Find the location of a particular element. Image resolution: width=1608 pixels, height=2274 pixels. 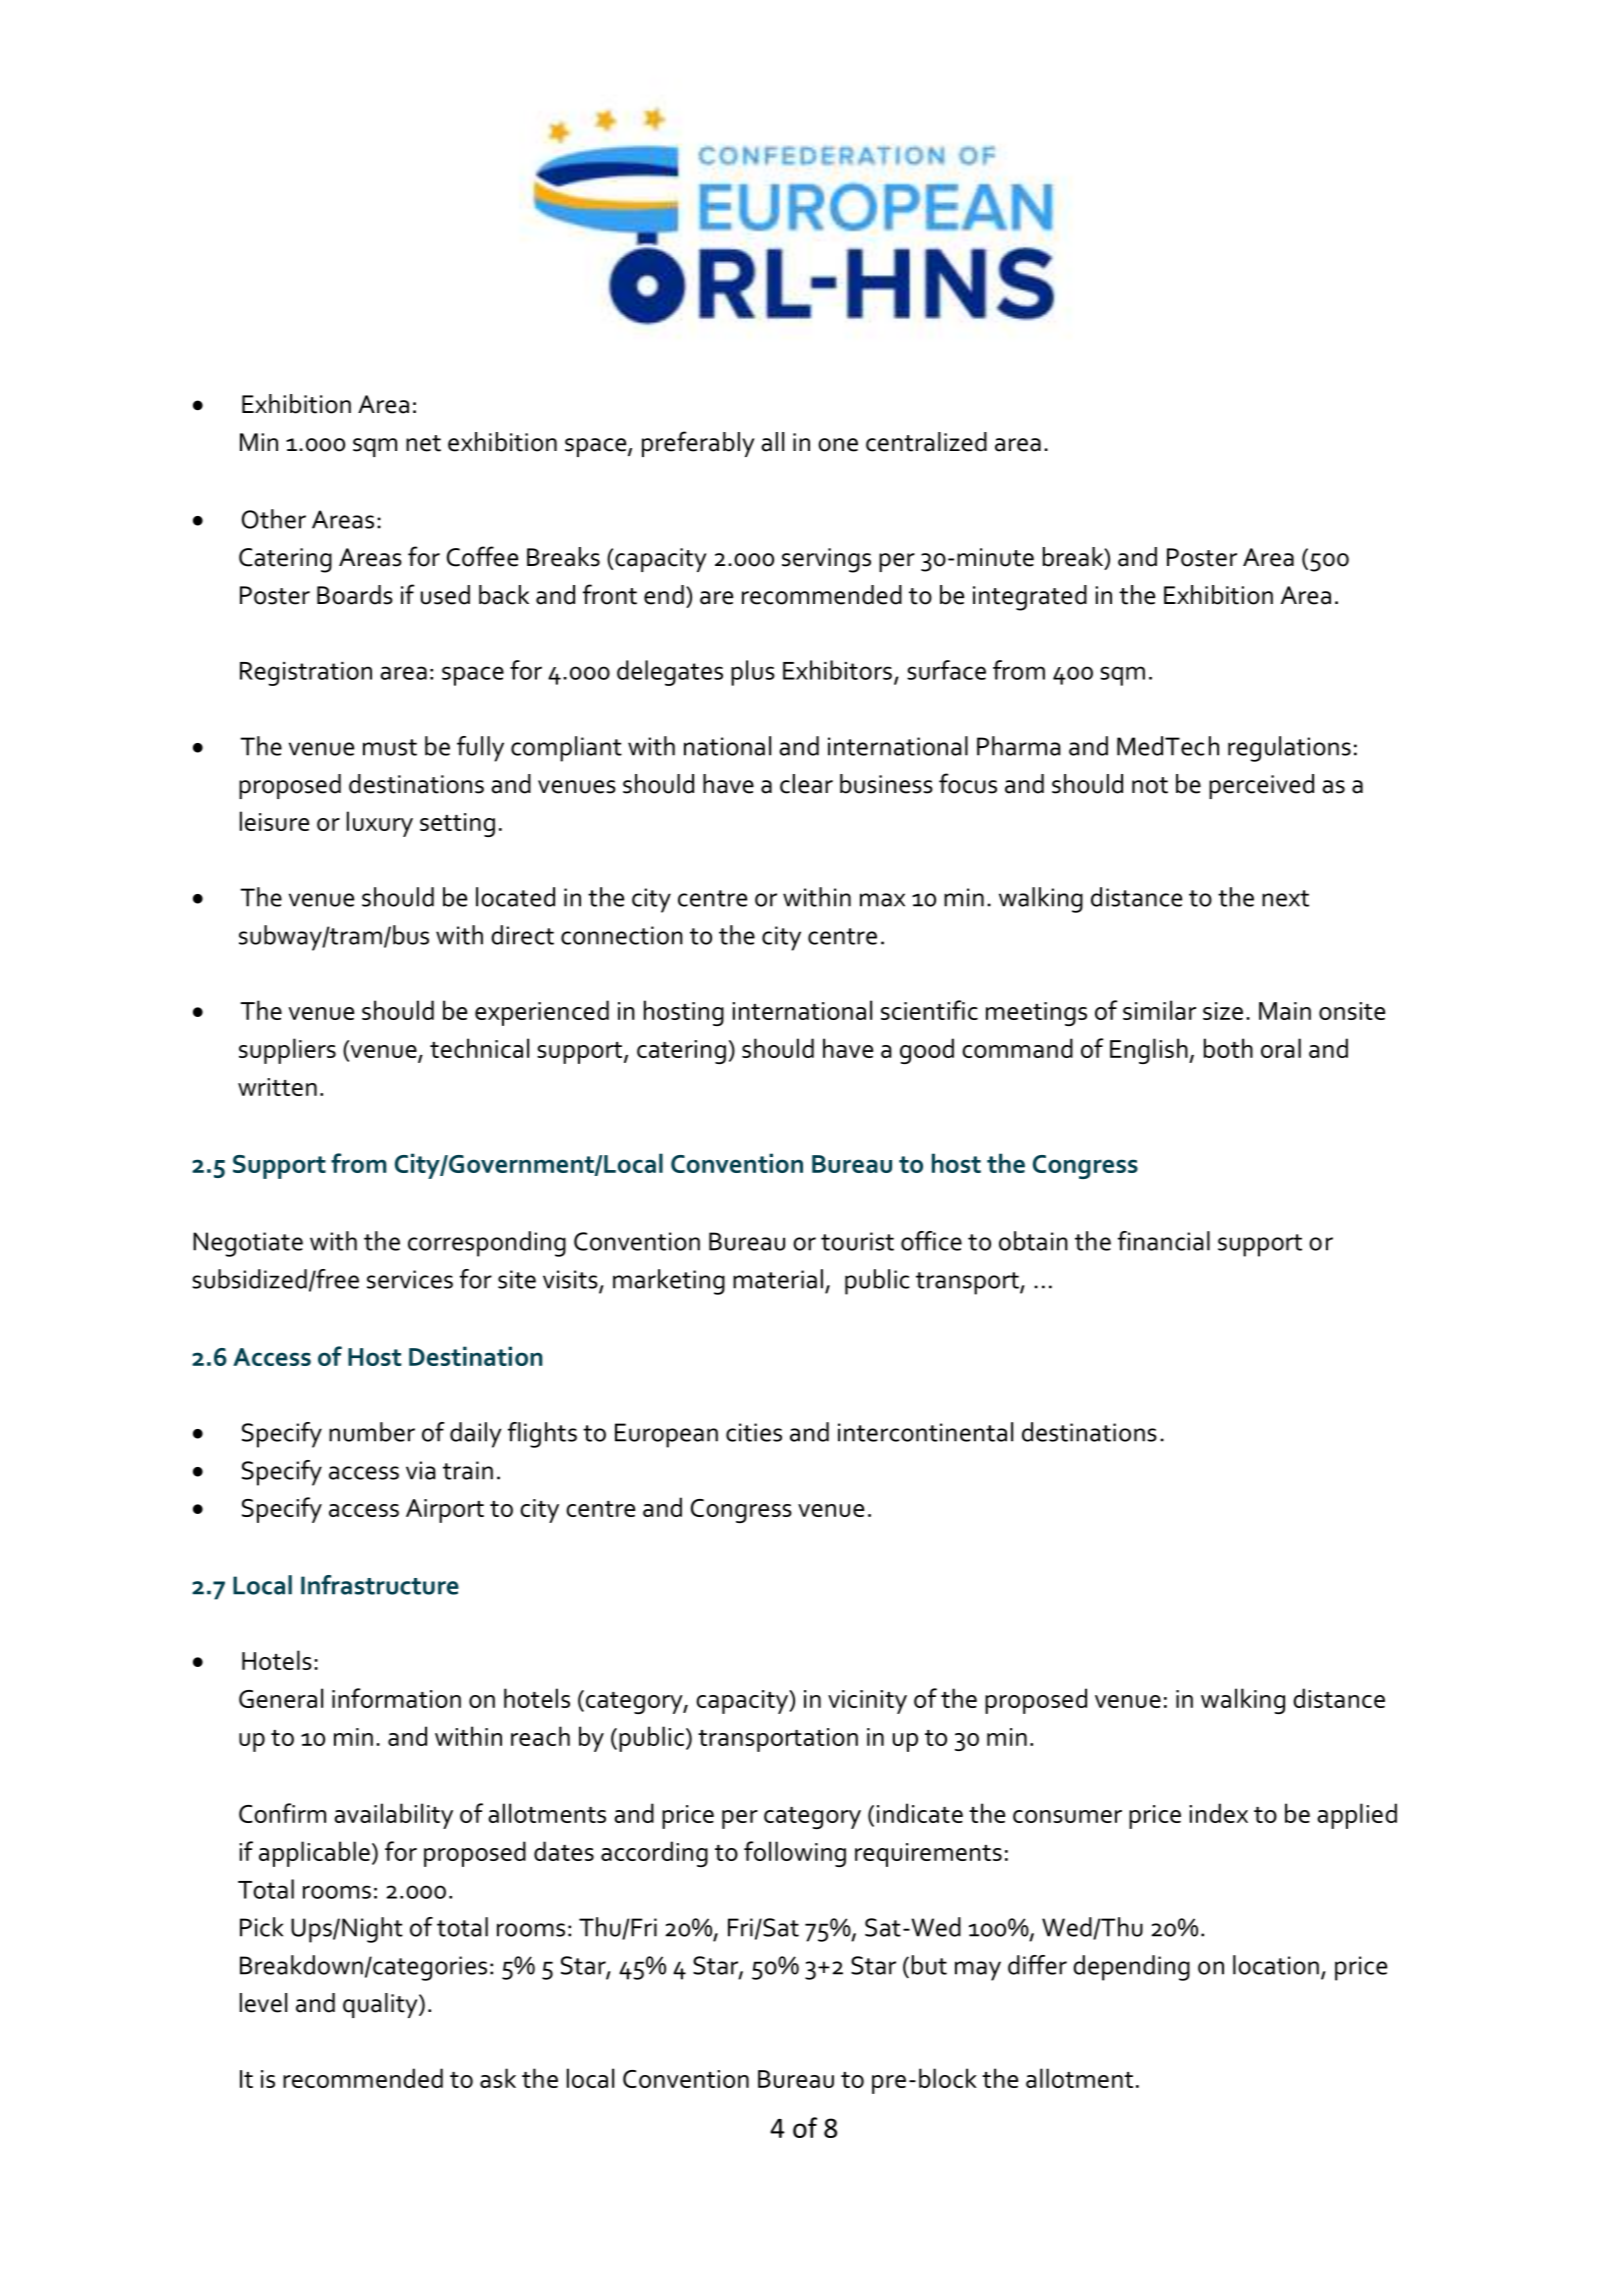

scientific is located at coordinates (929, 1010).
